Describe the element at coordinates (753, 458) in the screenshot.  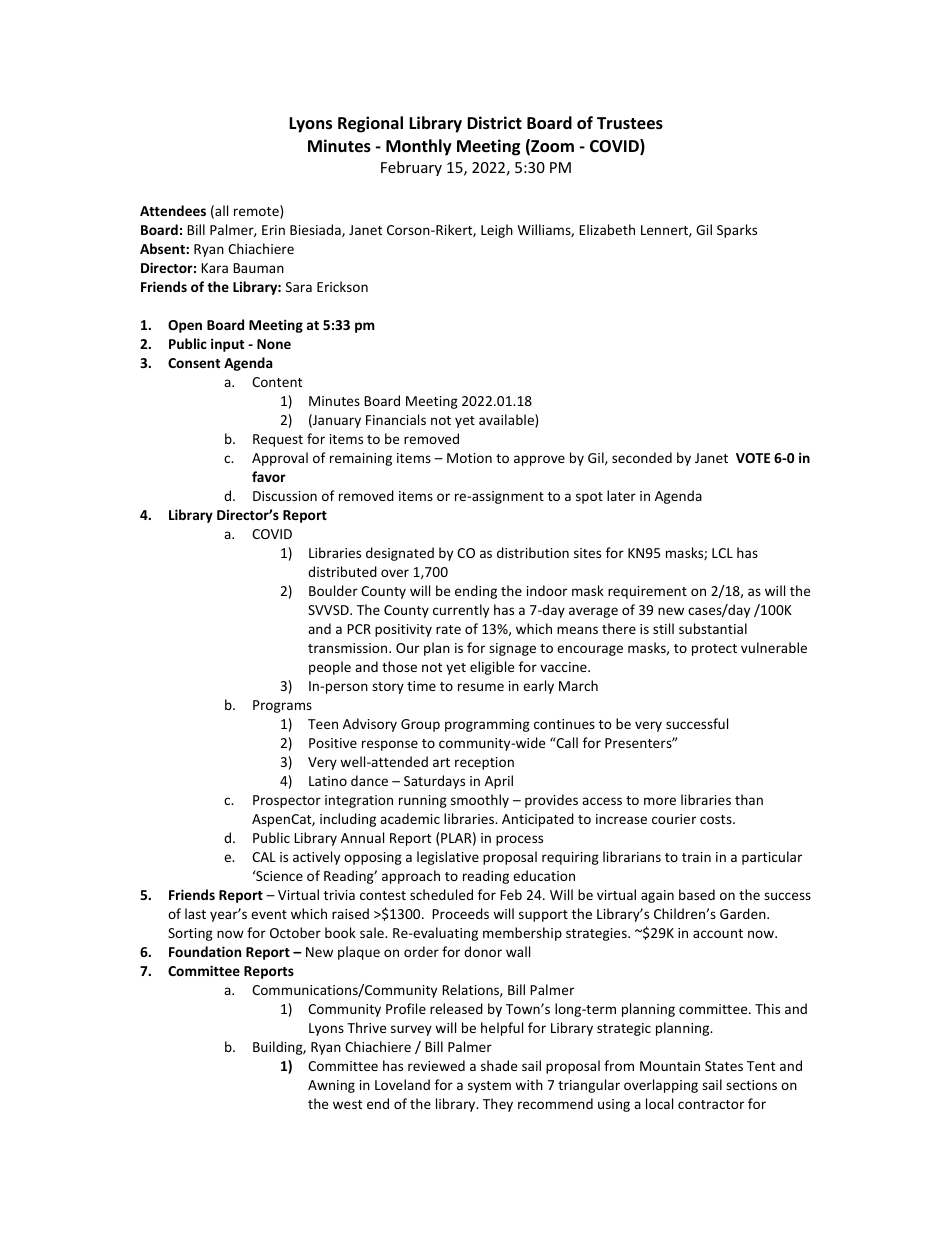
I see `VOTE` at that location.
